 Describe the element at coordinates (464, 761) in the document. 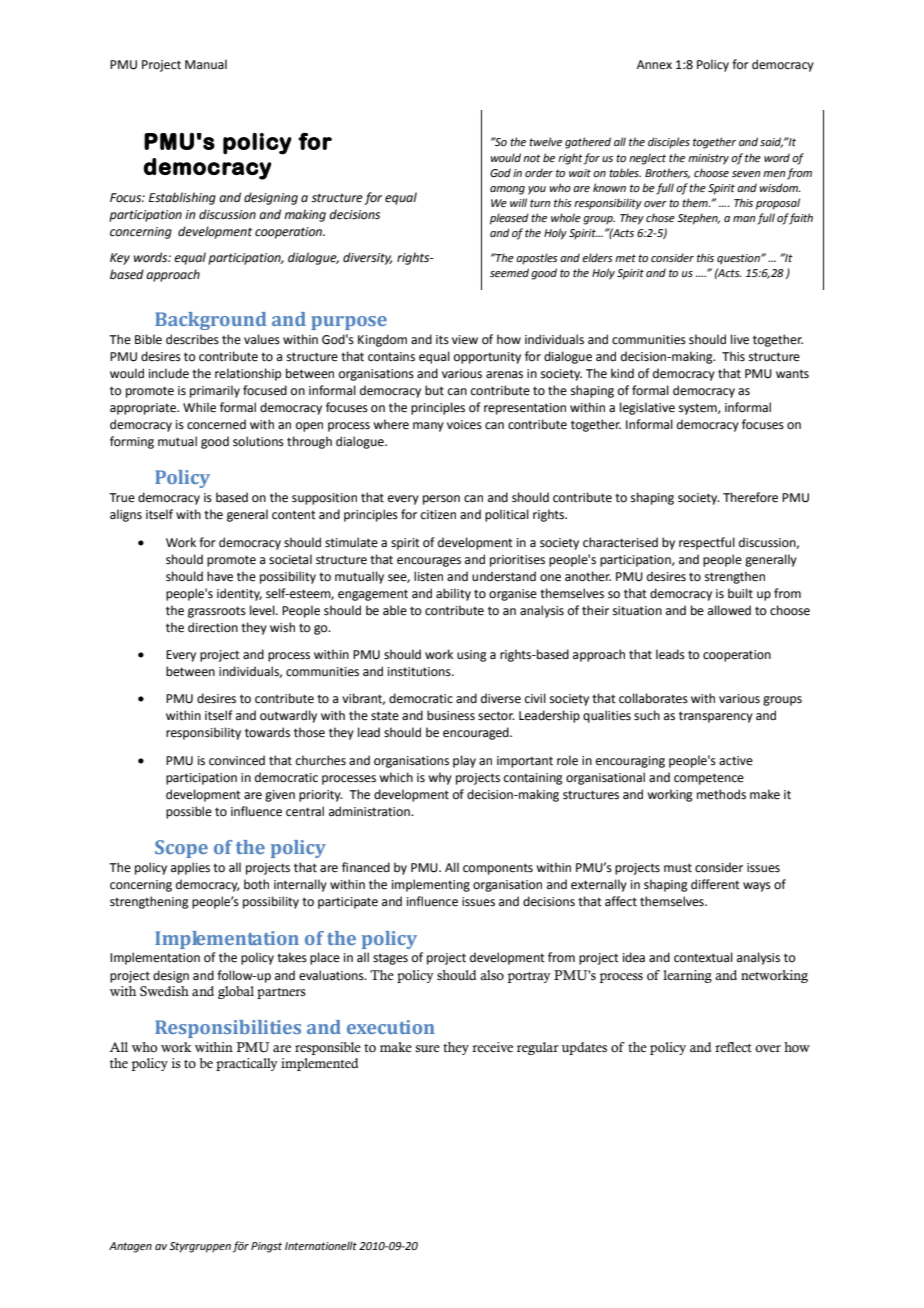

I see `play` at that location.
